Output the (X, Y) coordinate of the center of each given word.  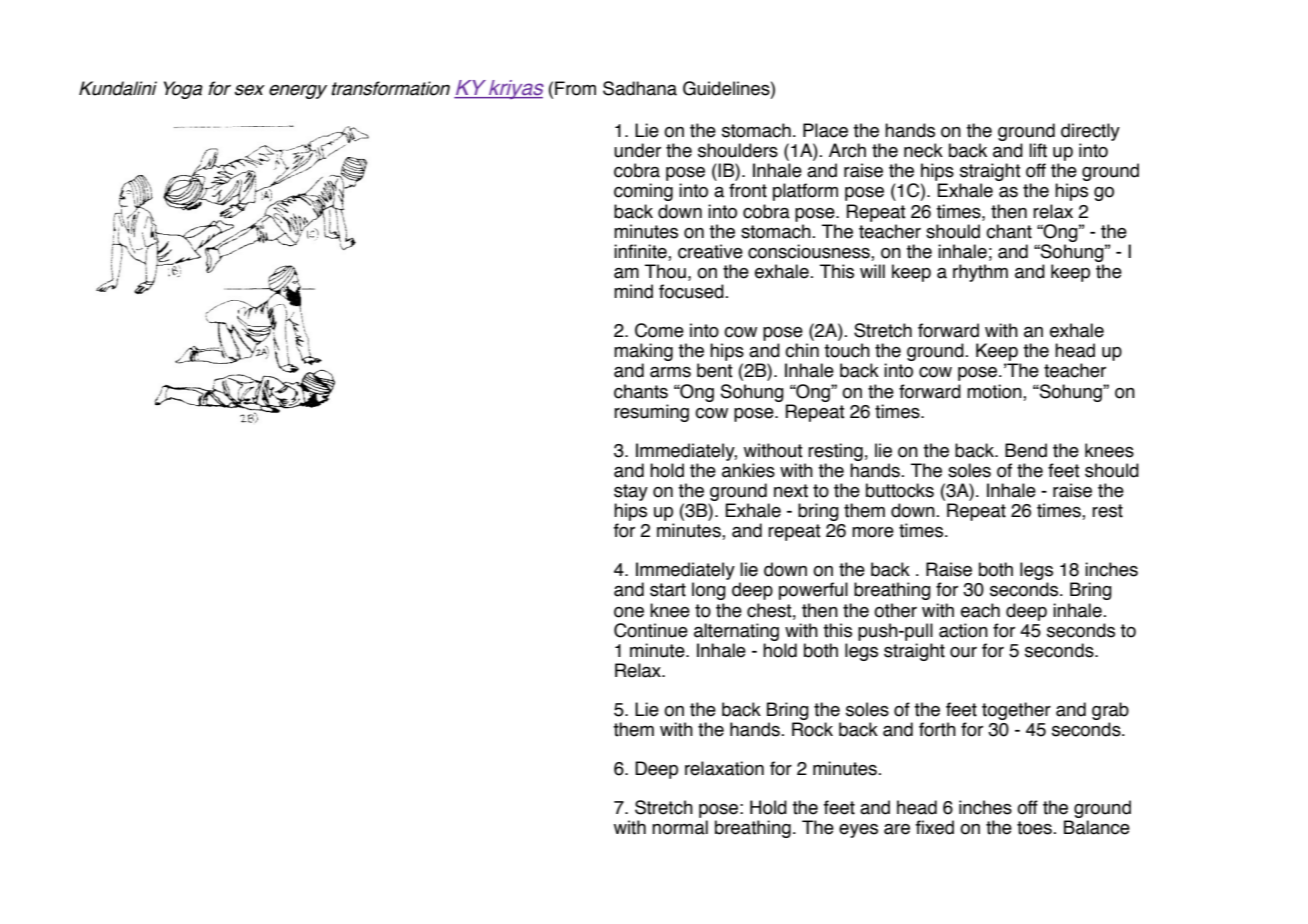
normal (680, 827)
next (791, 491)
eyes (858, 831)
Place (825, 130)
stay (631, 492)
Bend (1026, 450)
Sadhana (640, 88)
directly (1090, 132)
